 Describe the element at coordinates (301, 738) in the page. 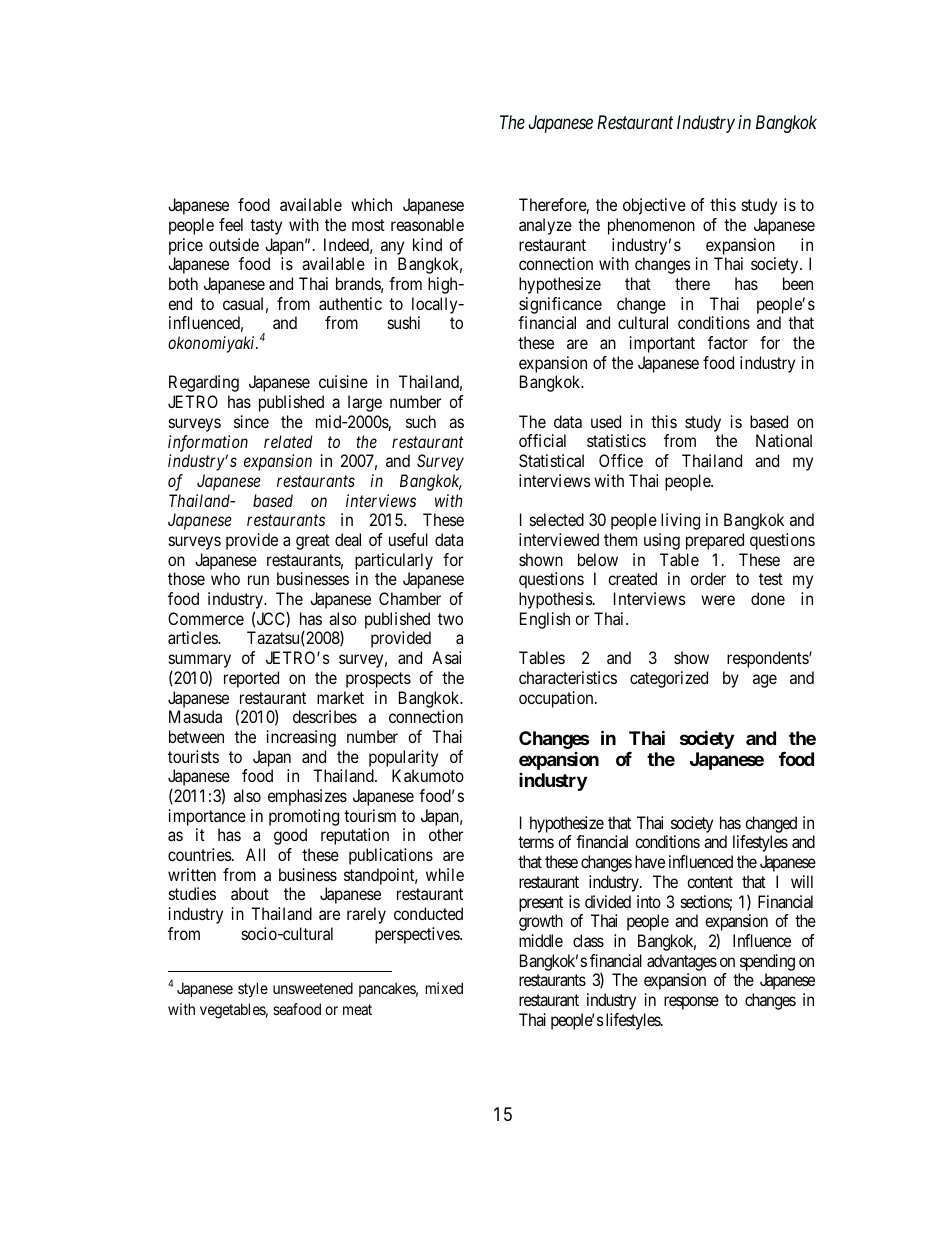

I see `increasing` at that location.
